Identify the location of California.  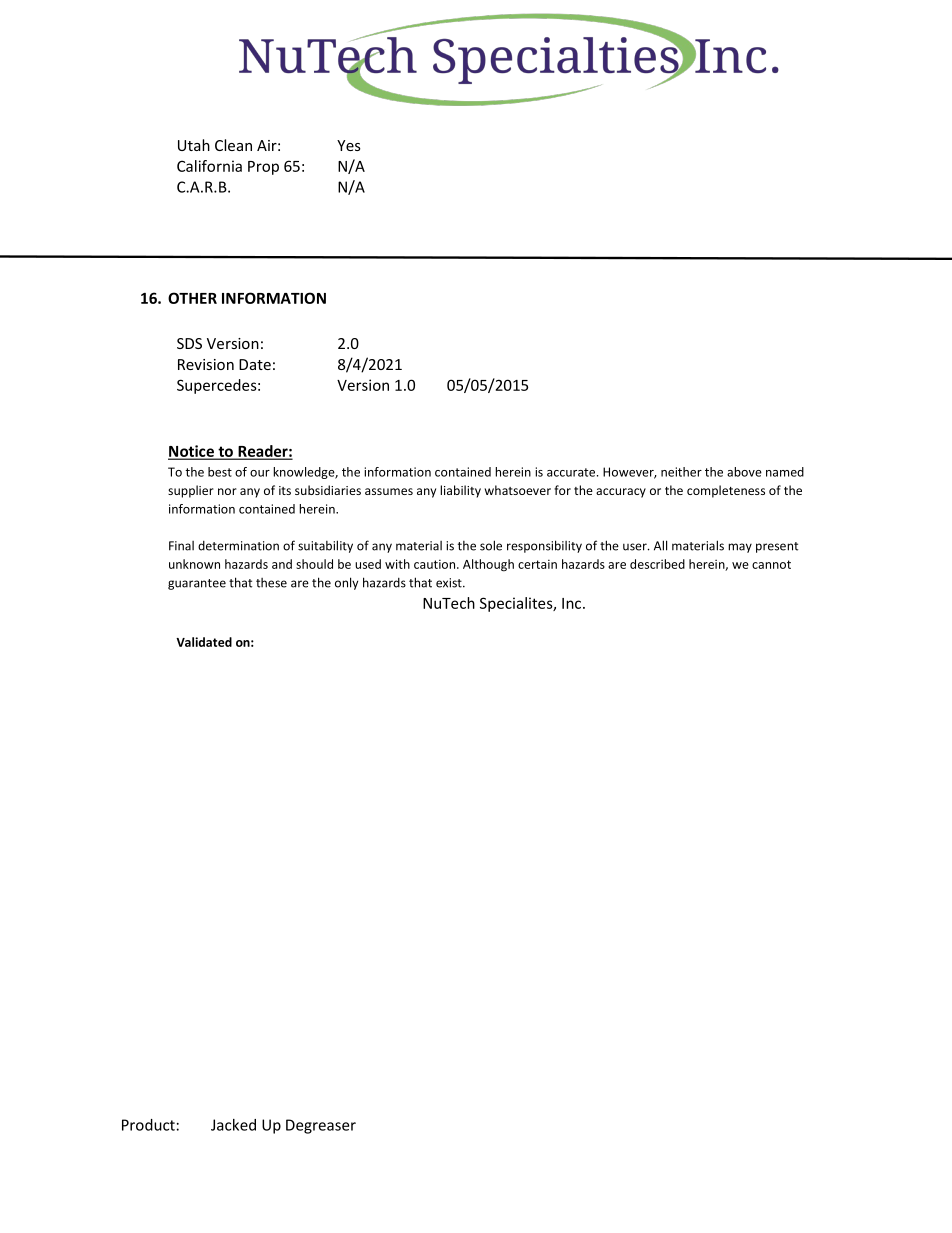
(209, 166).
